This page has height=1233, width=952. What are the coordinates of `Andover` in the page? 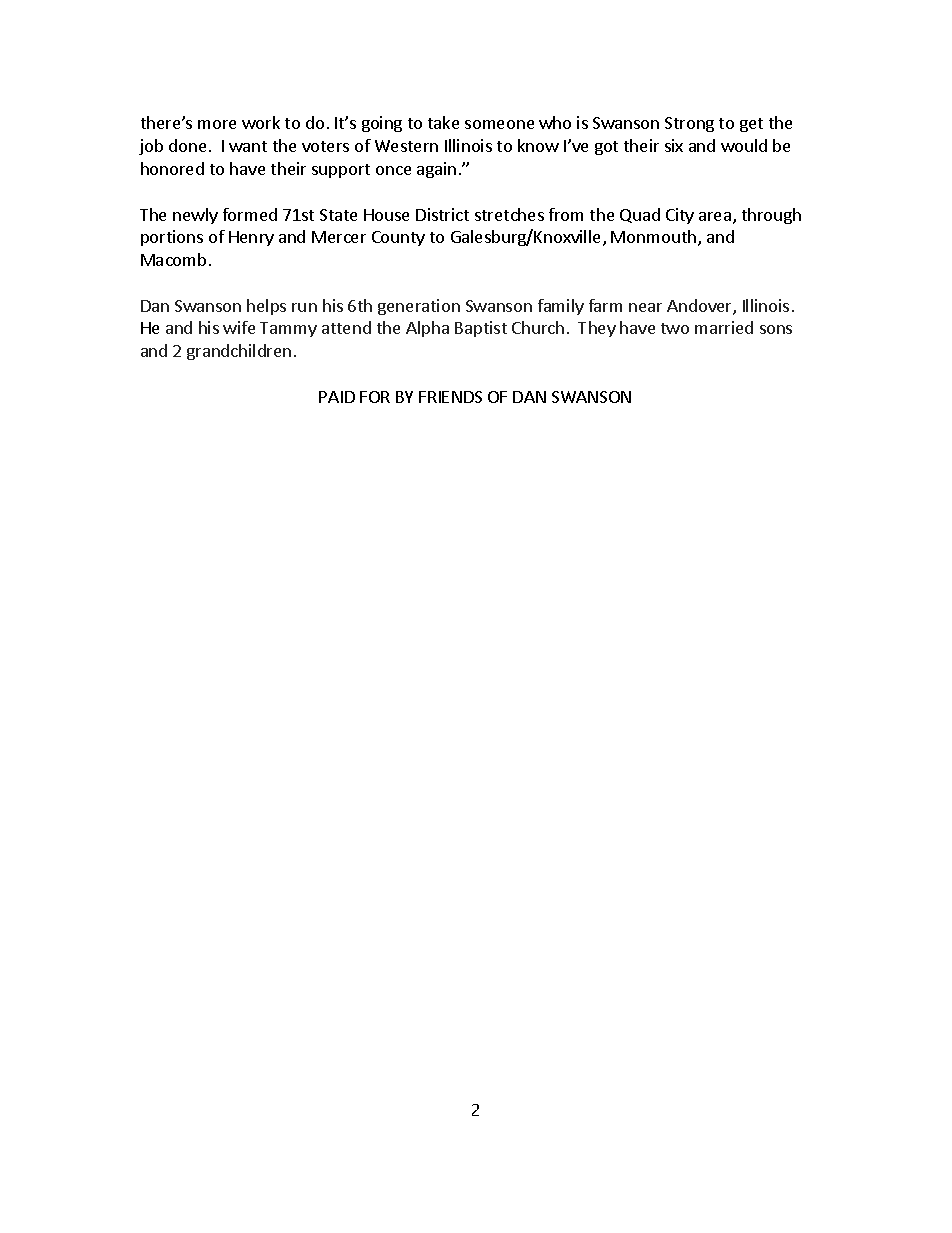 It's located at (700, 307).
